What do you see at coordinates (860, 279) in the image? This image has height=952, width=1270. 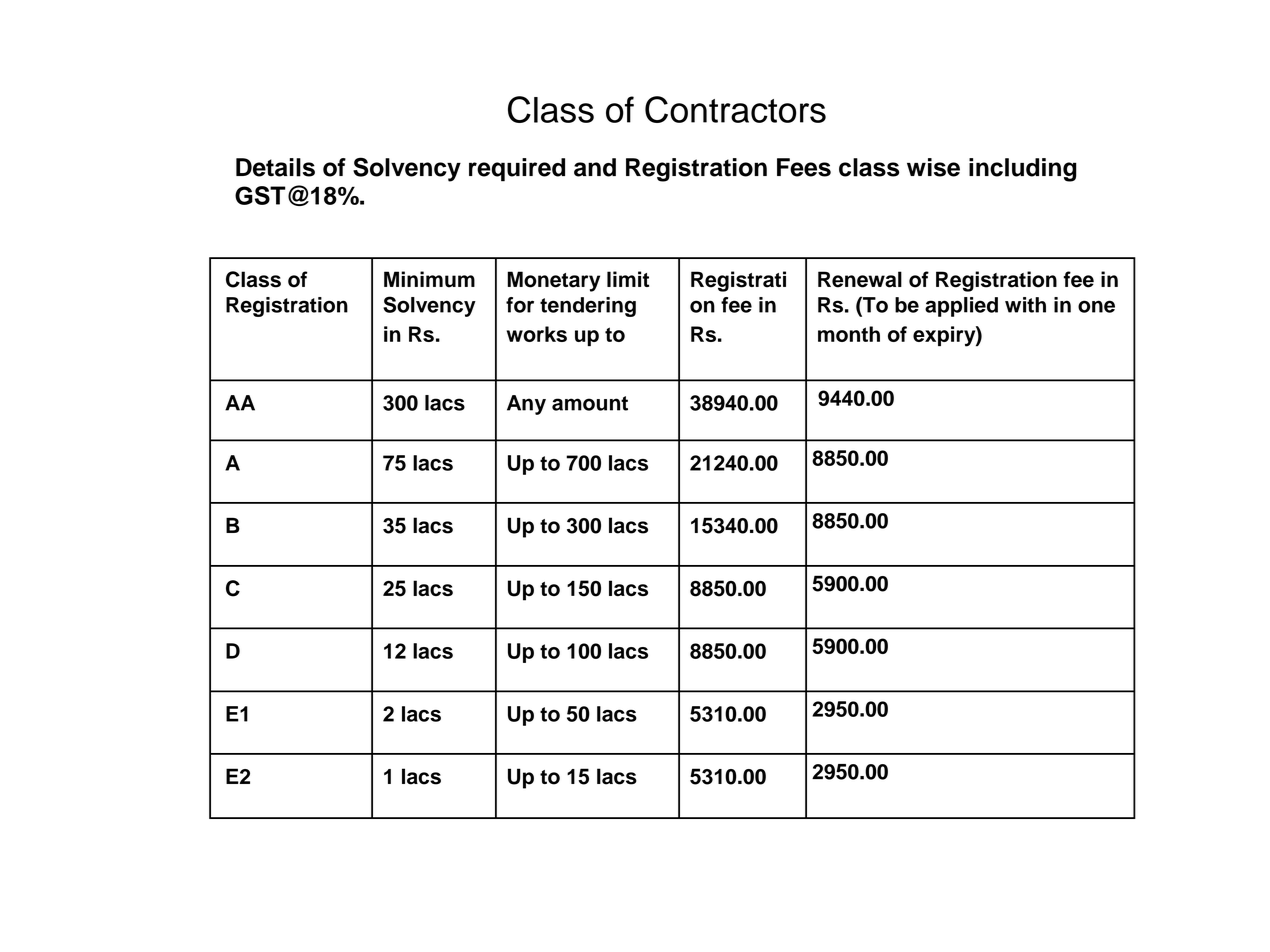 I see `Renewal` at bounding box center [860, 279].
